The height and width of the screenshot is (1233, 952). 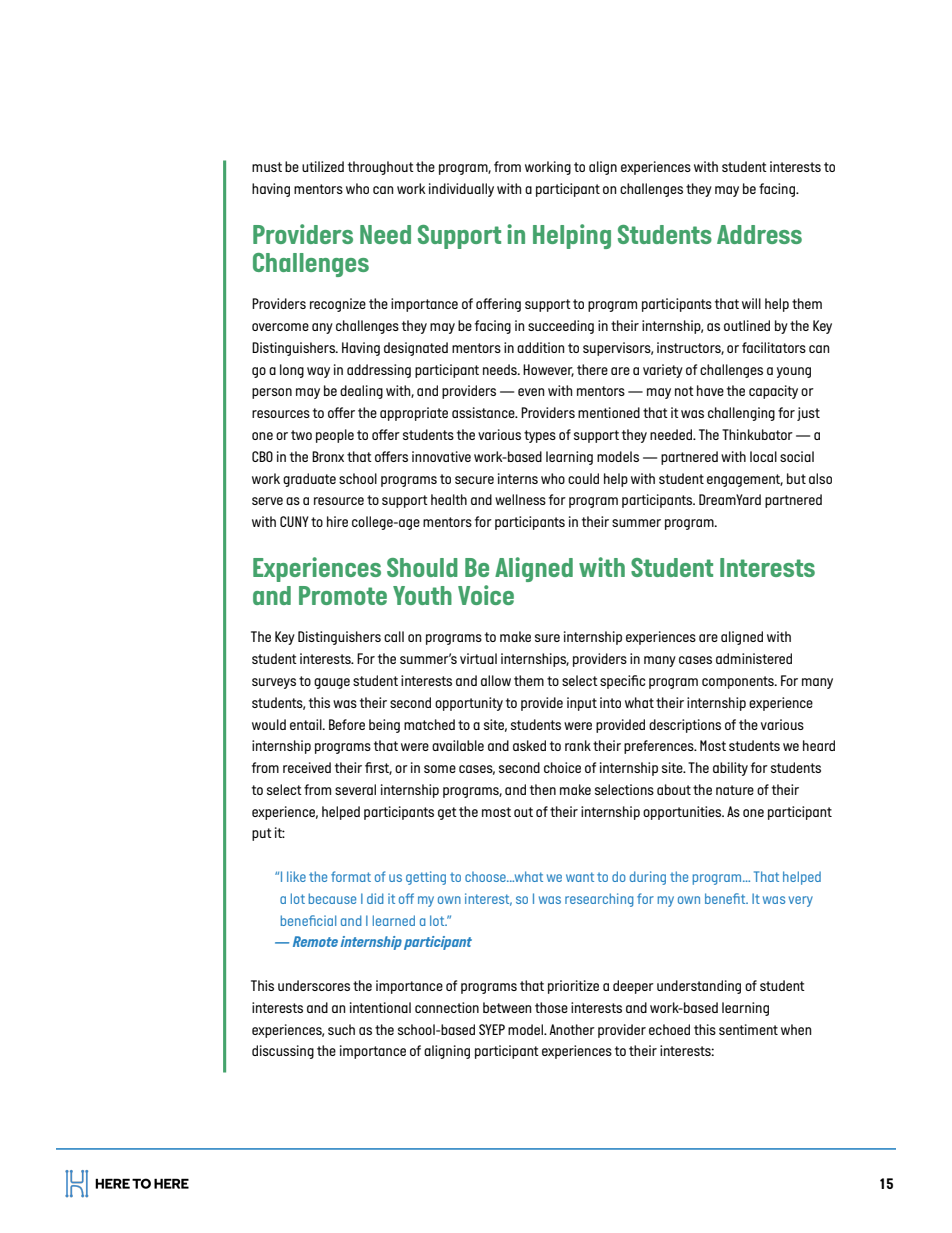 What do you see at coordinates (547, 638) in the screenshot?
I see `sure` at bounding box center [547, 638].
